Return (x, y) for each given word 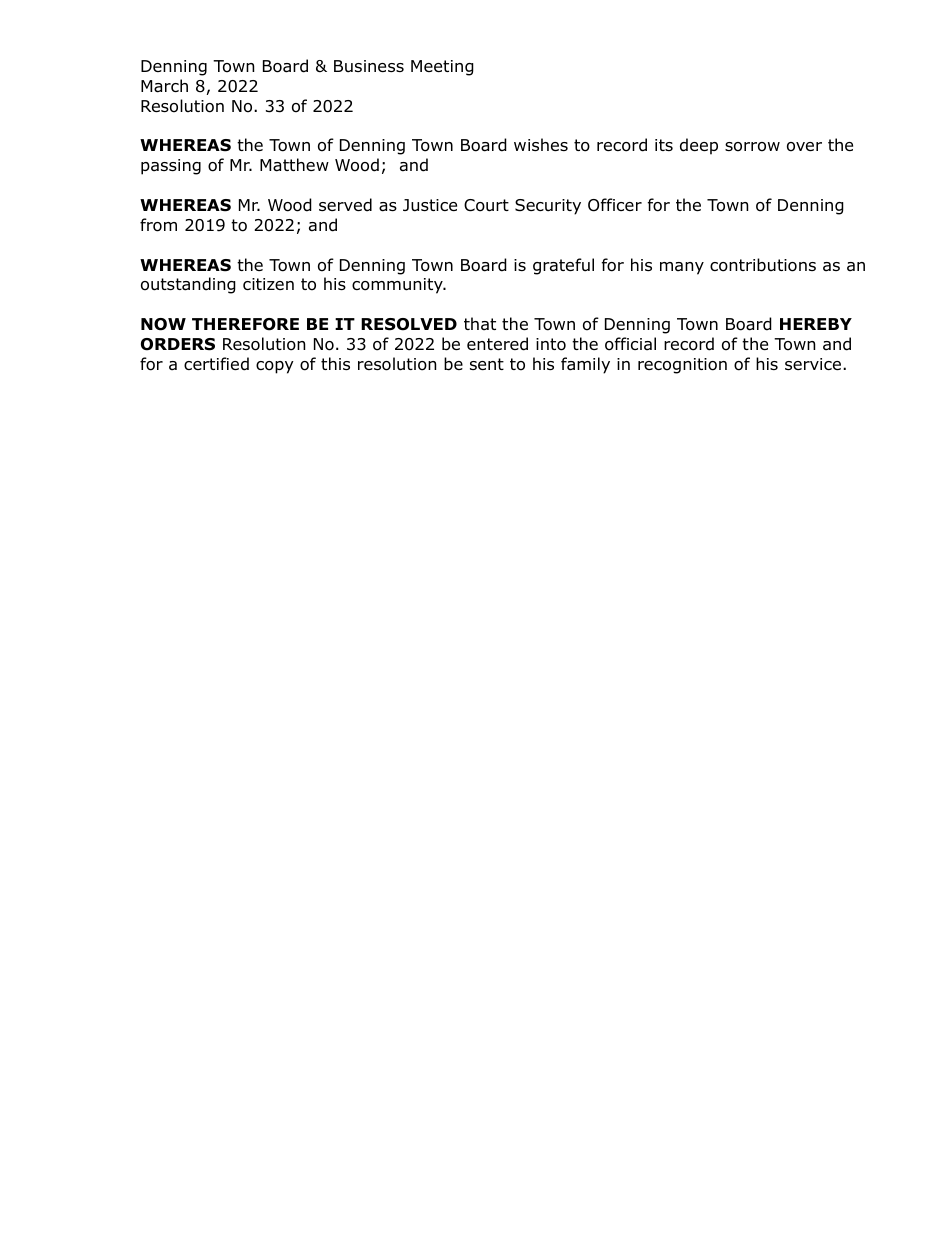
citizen (268, 284)
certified (216, 364)
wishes (541, 144)
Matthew (294, 165)
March (164, 86)
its (664, 145)
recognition (682, 366)
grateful (563, 266)
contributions (763, 265)
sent (487, 364)
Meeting (442, 68)
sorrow (752, 147)
